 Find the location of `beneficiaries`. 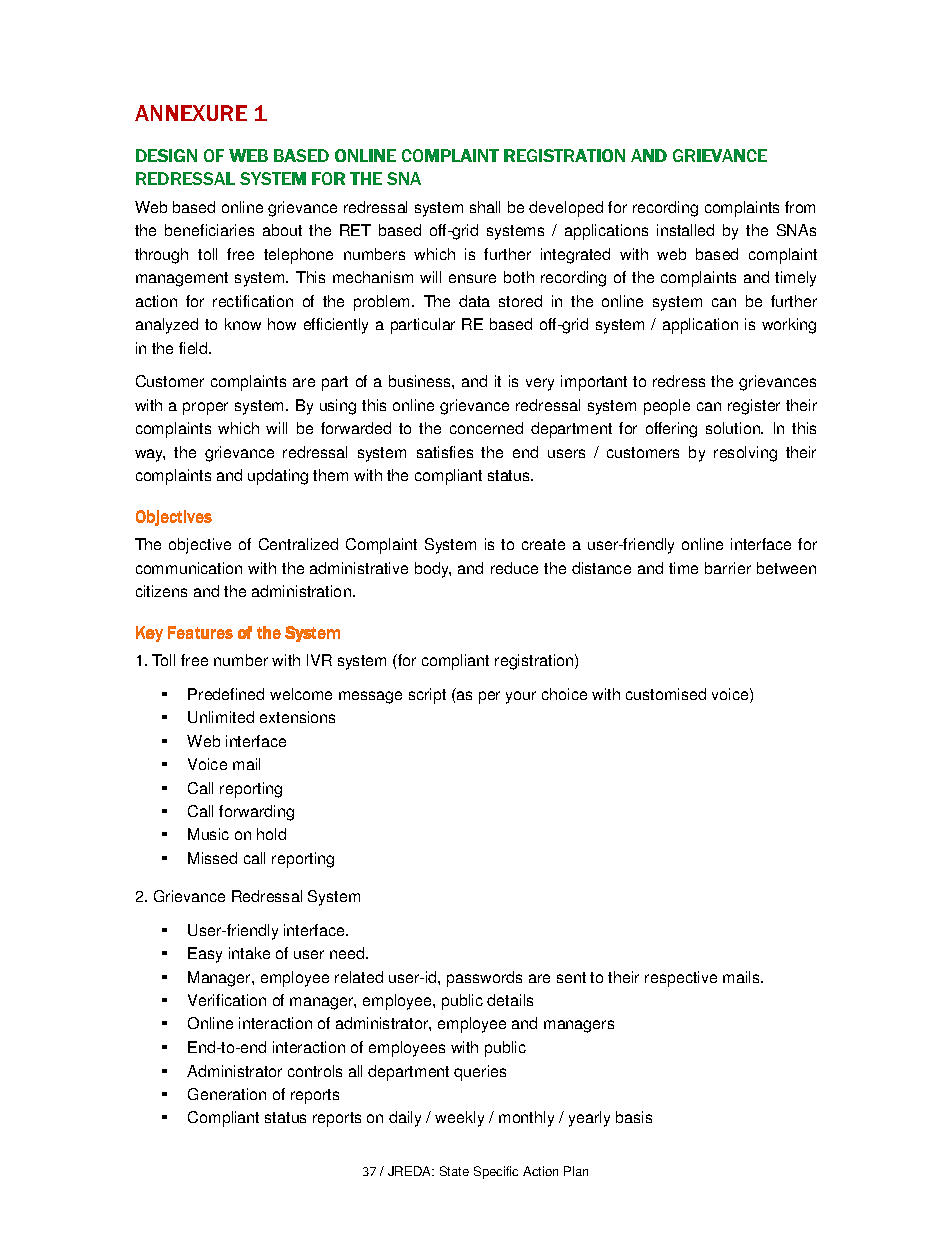

beneficiaries is located at coordinates (209, 230).
